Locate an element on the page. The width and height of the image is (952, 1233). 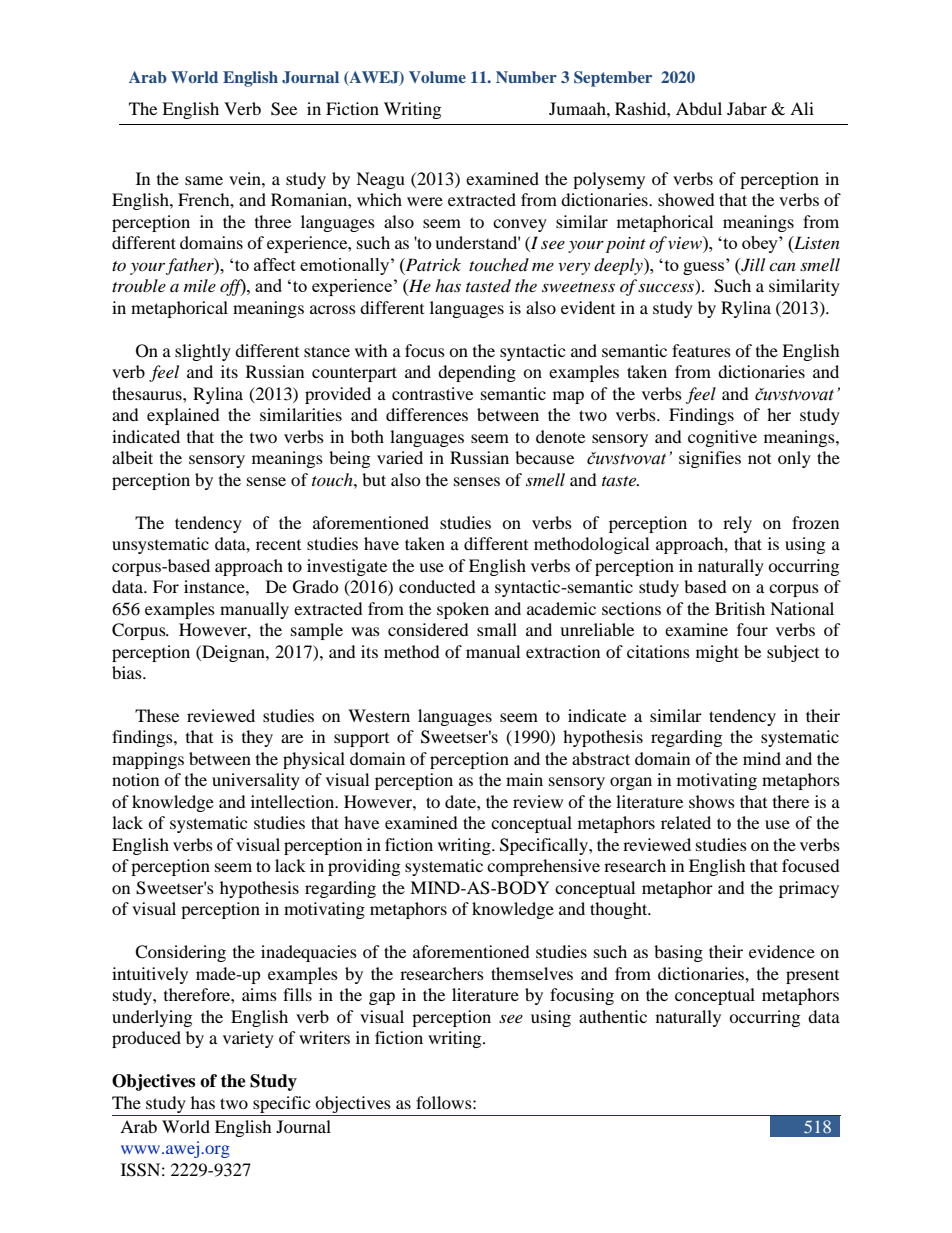
These is located at coordinates (157, 715).
